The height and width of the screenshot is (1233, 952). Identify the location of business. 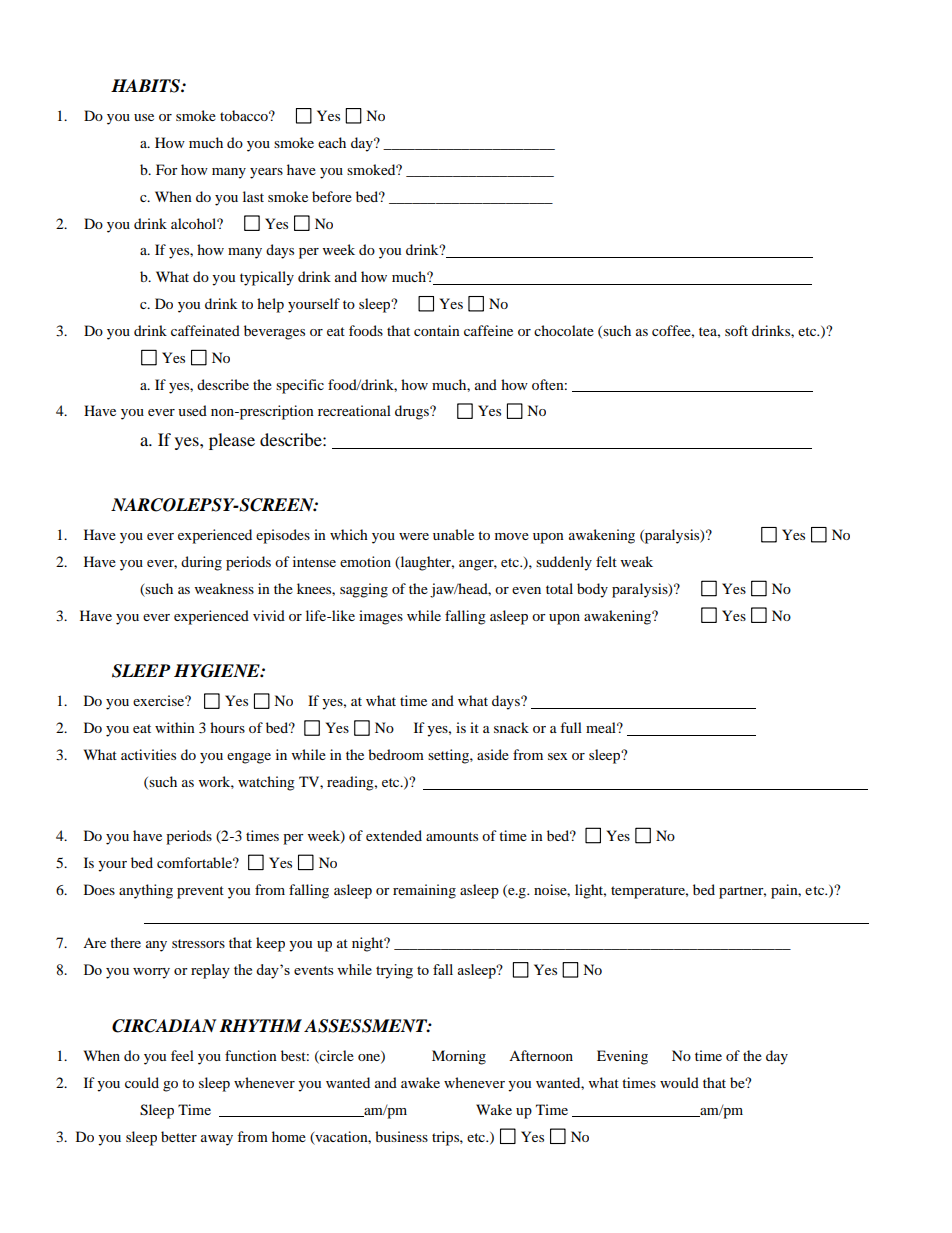
(401, 1136).
